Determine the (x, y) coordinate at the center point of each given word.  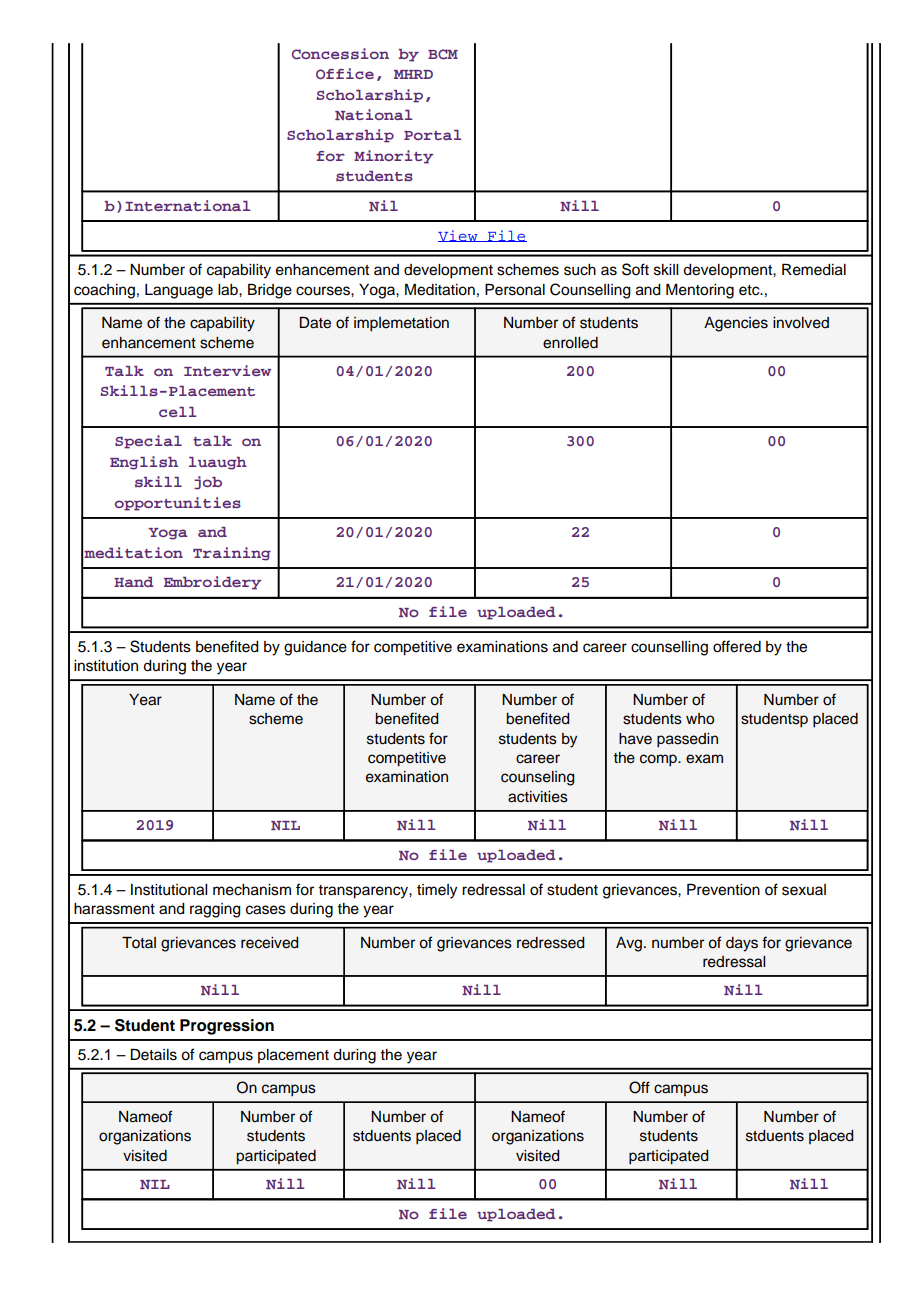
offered (737, 646)
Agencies (736, 324)
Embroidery (212, 583)
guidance (315, 648)
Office (345, 73)
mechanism (252, 890)
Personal (515, 290)
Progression (227, 1027)
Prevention (723, 890)
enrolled (570, 343)
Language (179, 291)
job (208, 483)
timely (437, 891)
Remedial (814, 270)
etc (750, 290)
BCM (443, 54)
